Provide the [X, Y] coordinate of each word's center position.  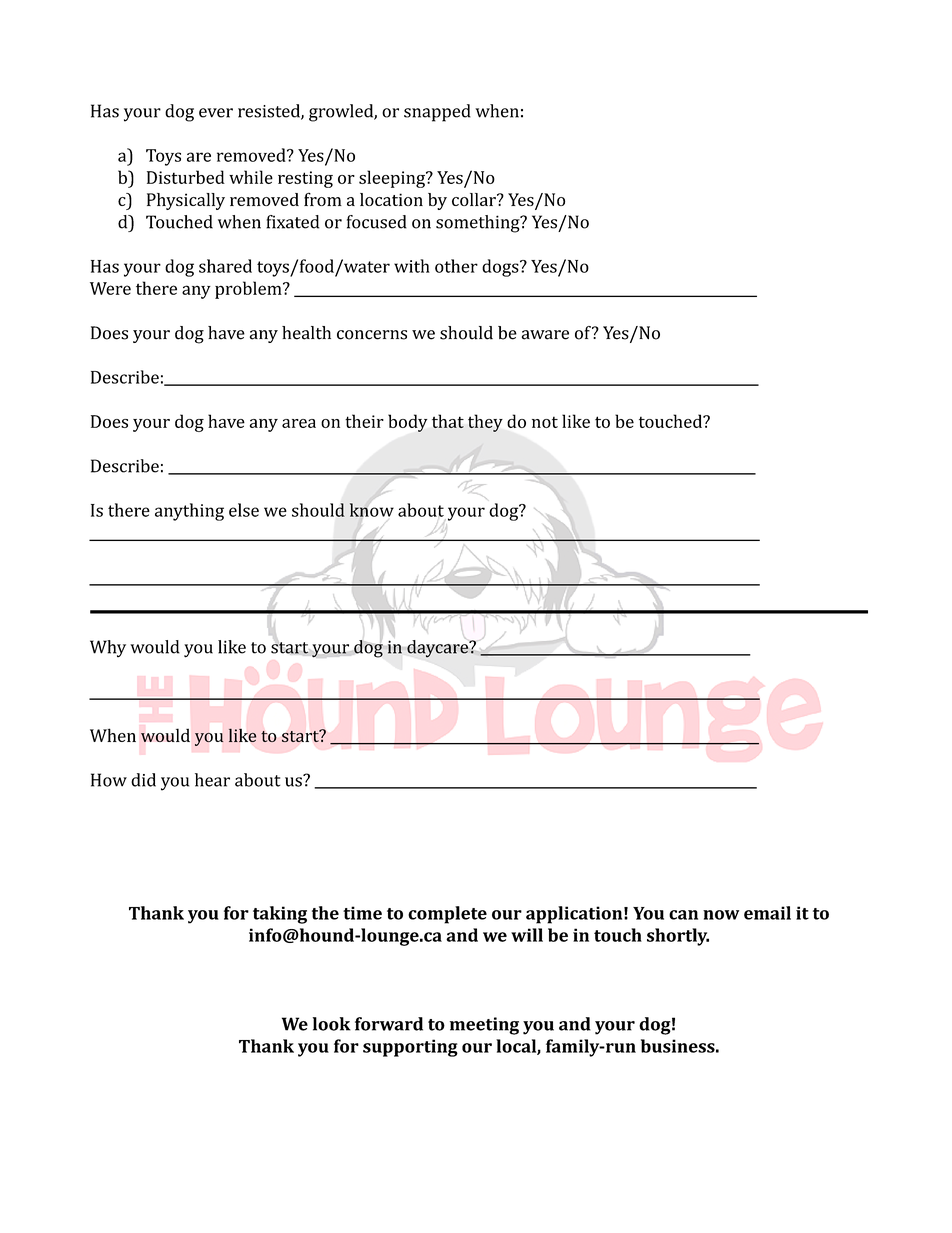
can [683, 915]
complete [447, 915]
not [545, 422]
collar [475, 199]
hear [212, 780]
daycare [438, 647]
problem [249, 290]
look [332, 1024]
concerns [372, 335]
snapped [437, 113]
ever [216, 113]
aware [545, 335]
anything [189, 512]
